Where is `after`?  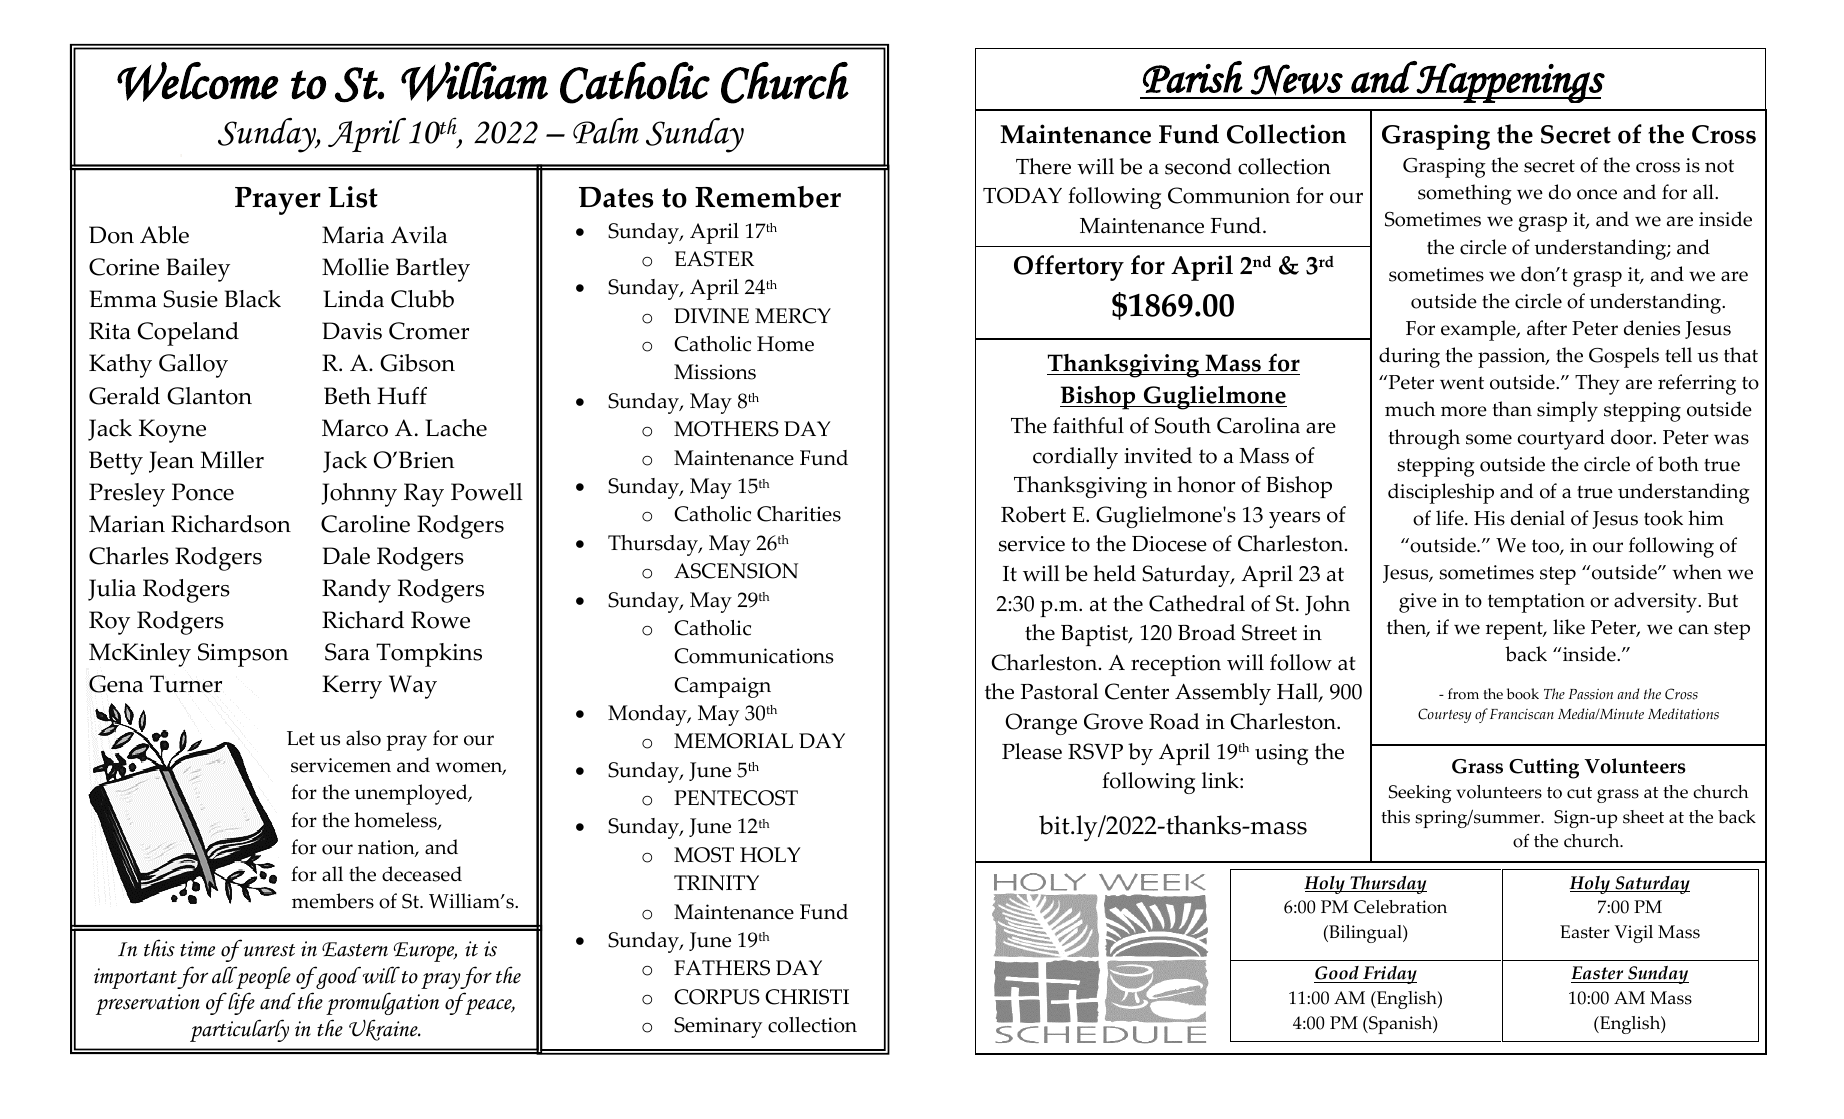 after is located at coordinates (1547, 328).
